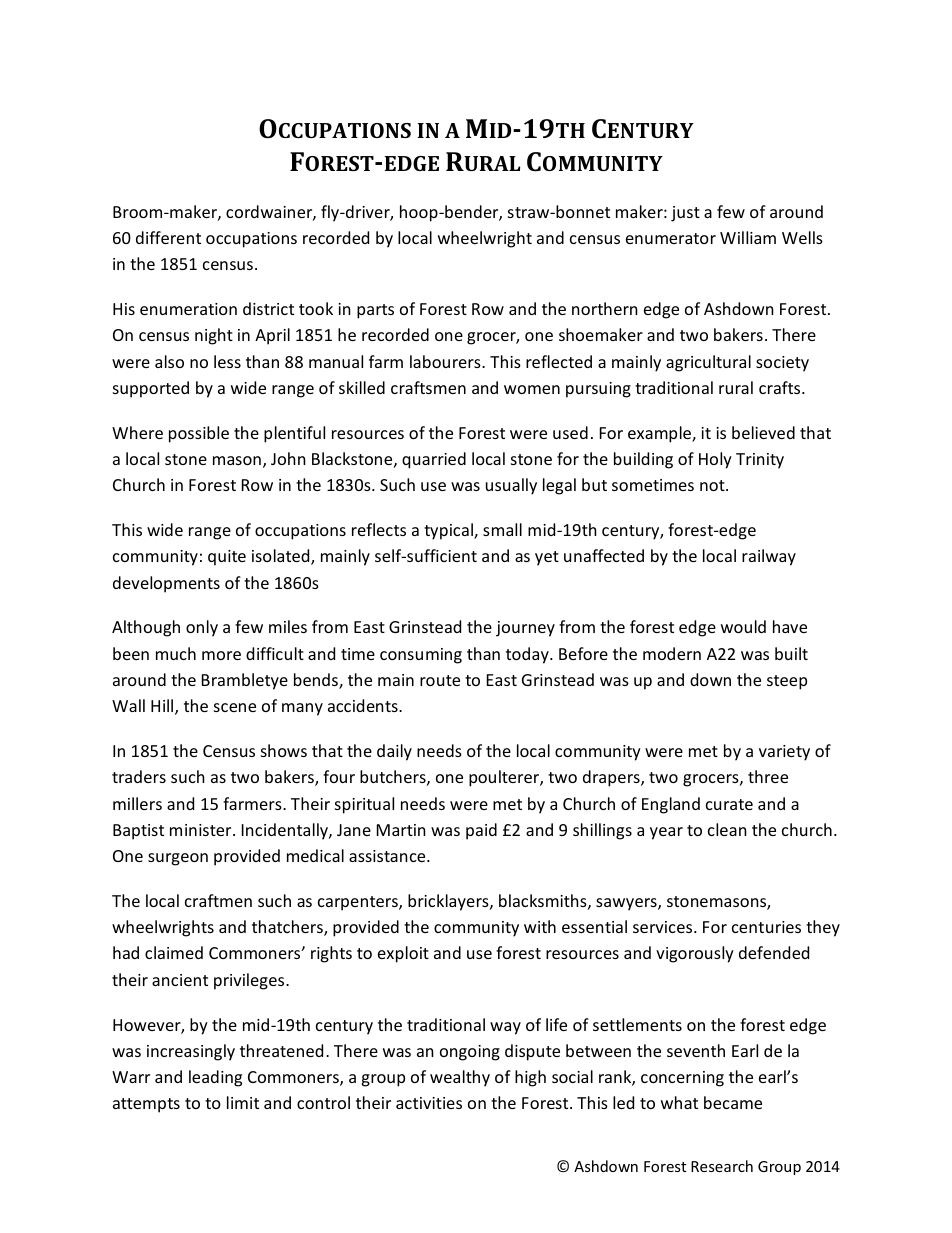 The height and width of the page is (1233, 952). I want to click on activities, so click(429, 1103).
